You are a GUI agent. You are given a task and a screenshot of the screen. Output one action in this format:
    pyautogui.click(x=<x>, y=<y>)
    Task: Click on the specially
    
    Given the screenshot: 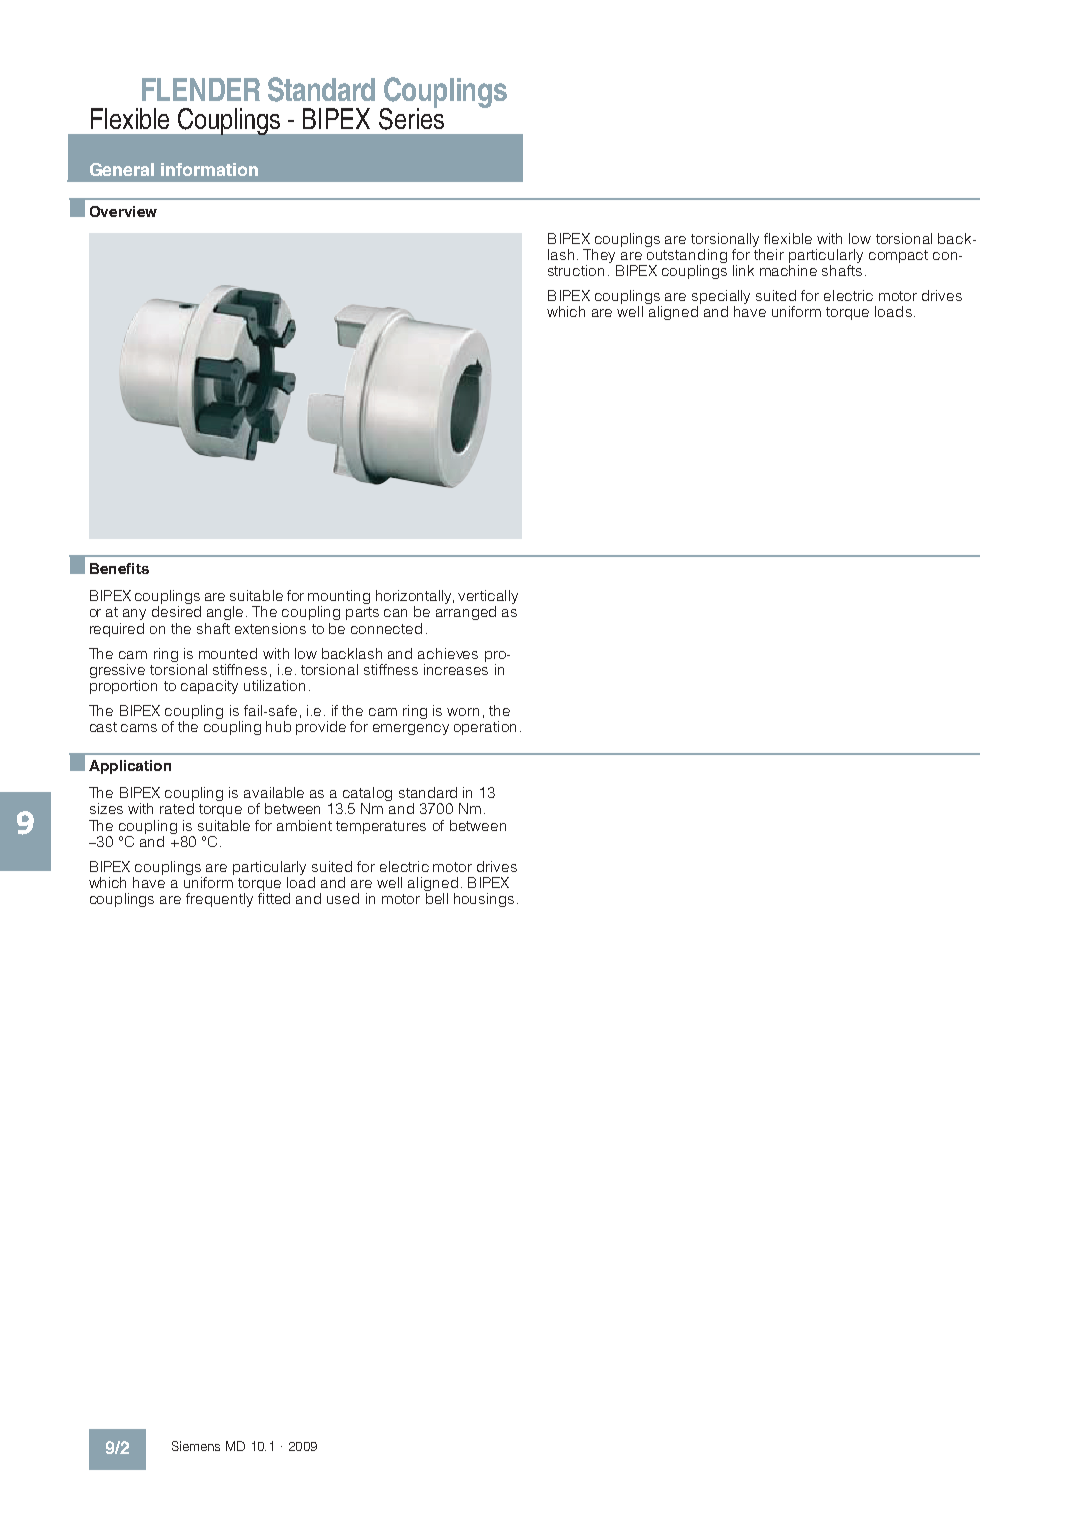 What is the action you would take?
    pyautogui.click(x=721, y=298)
